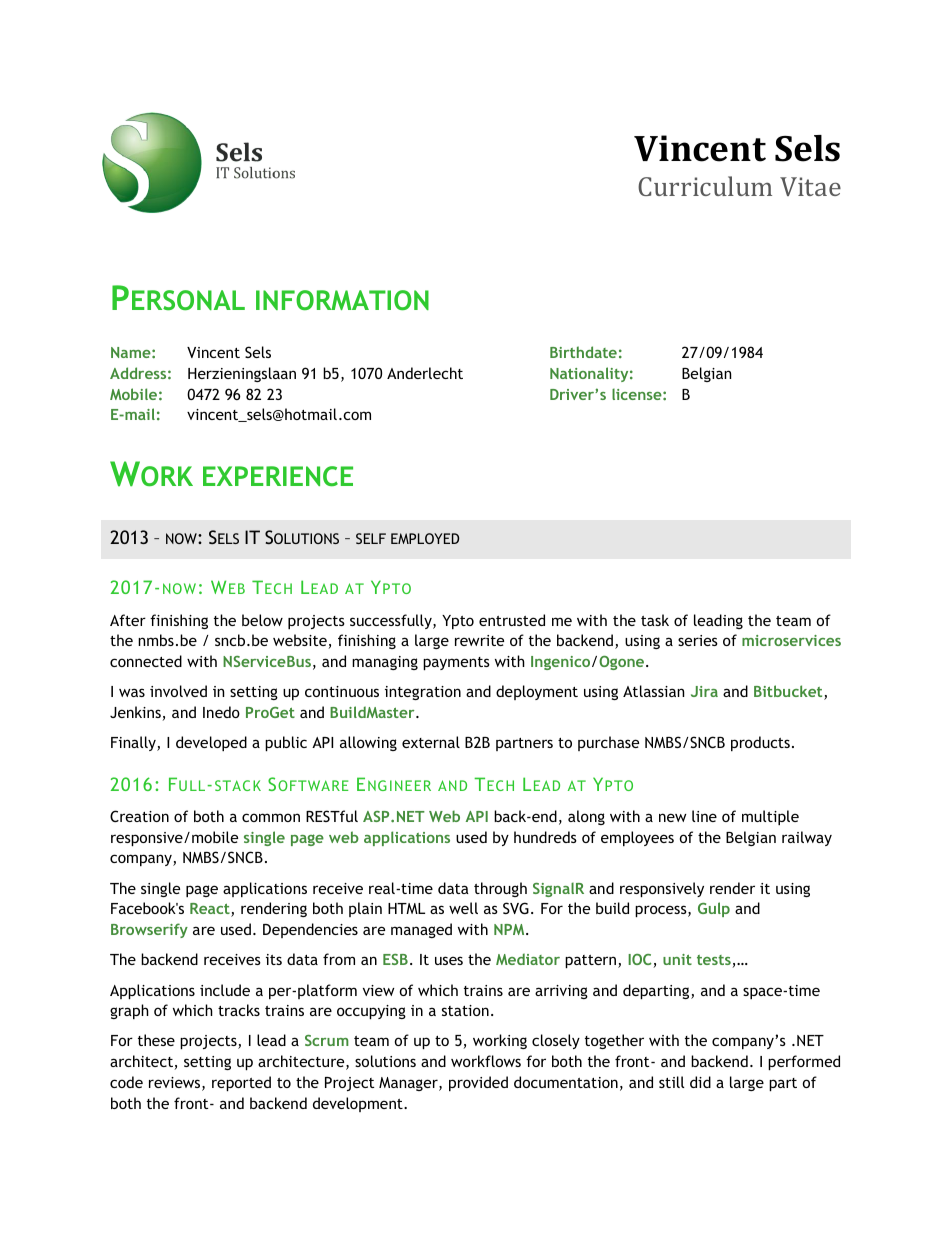  I want to click on Curriculum, so click(705, 186).
